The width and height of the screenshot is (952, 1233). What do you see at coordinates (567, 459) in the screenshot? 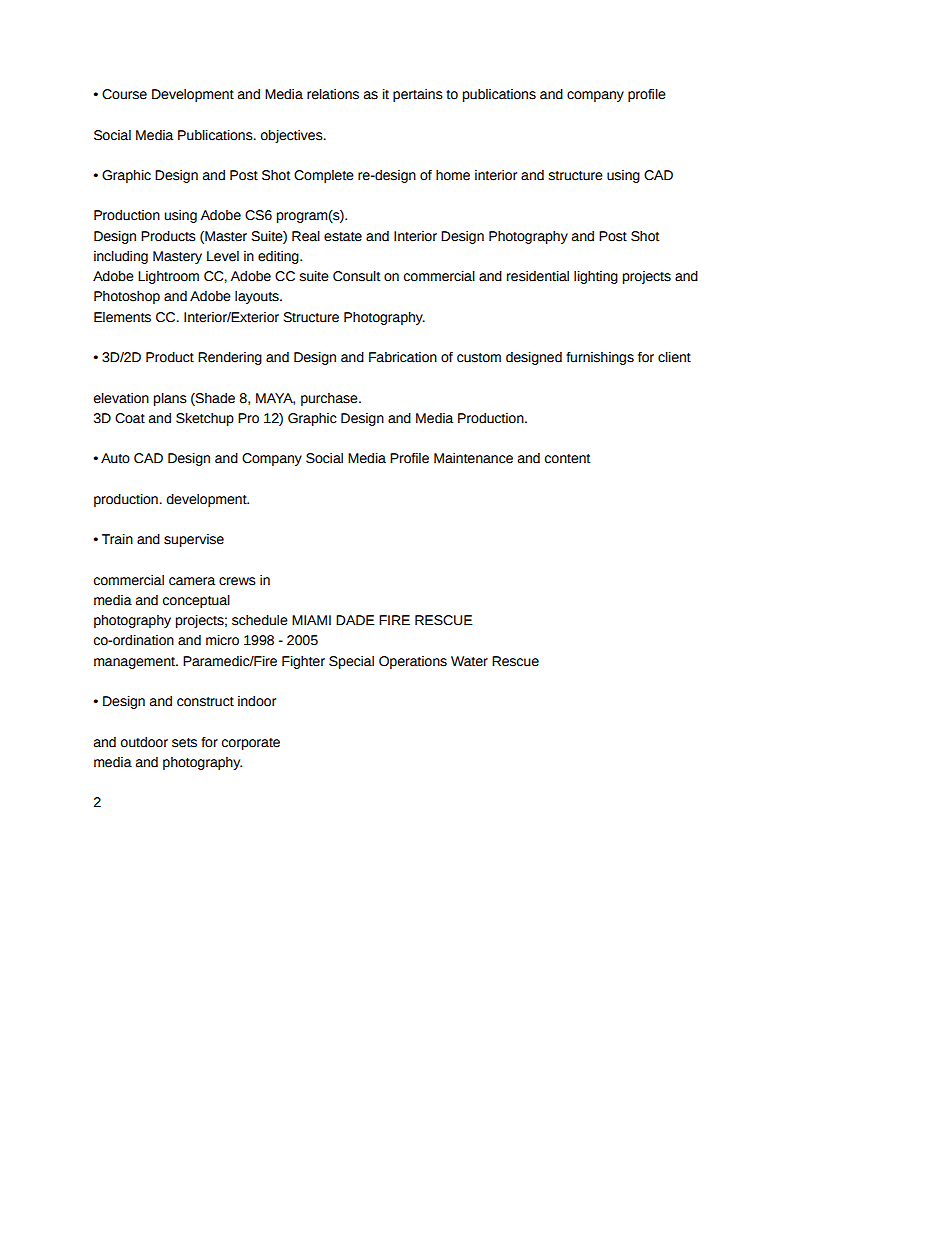
I see `content` at bounding box center [567, 459].
